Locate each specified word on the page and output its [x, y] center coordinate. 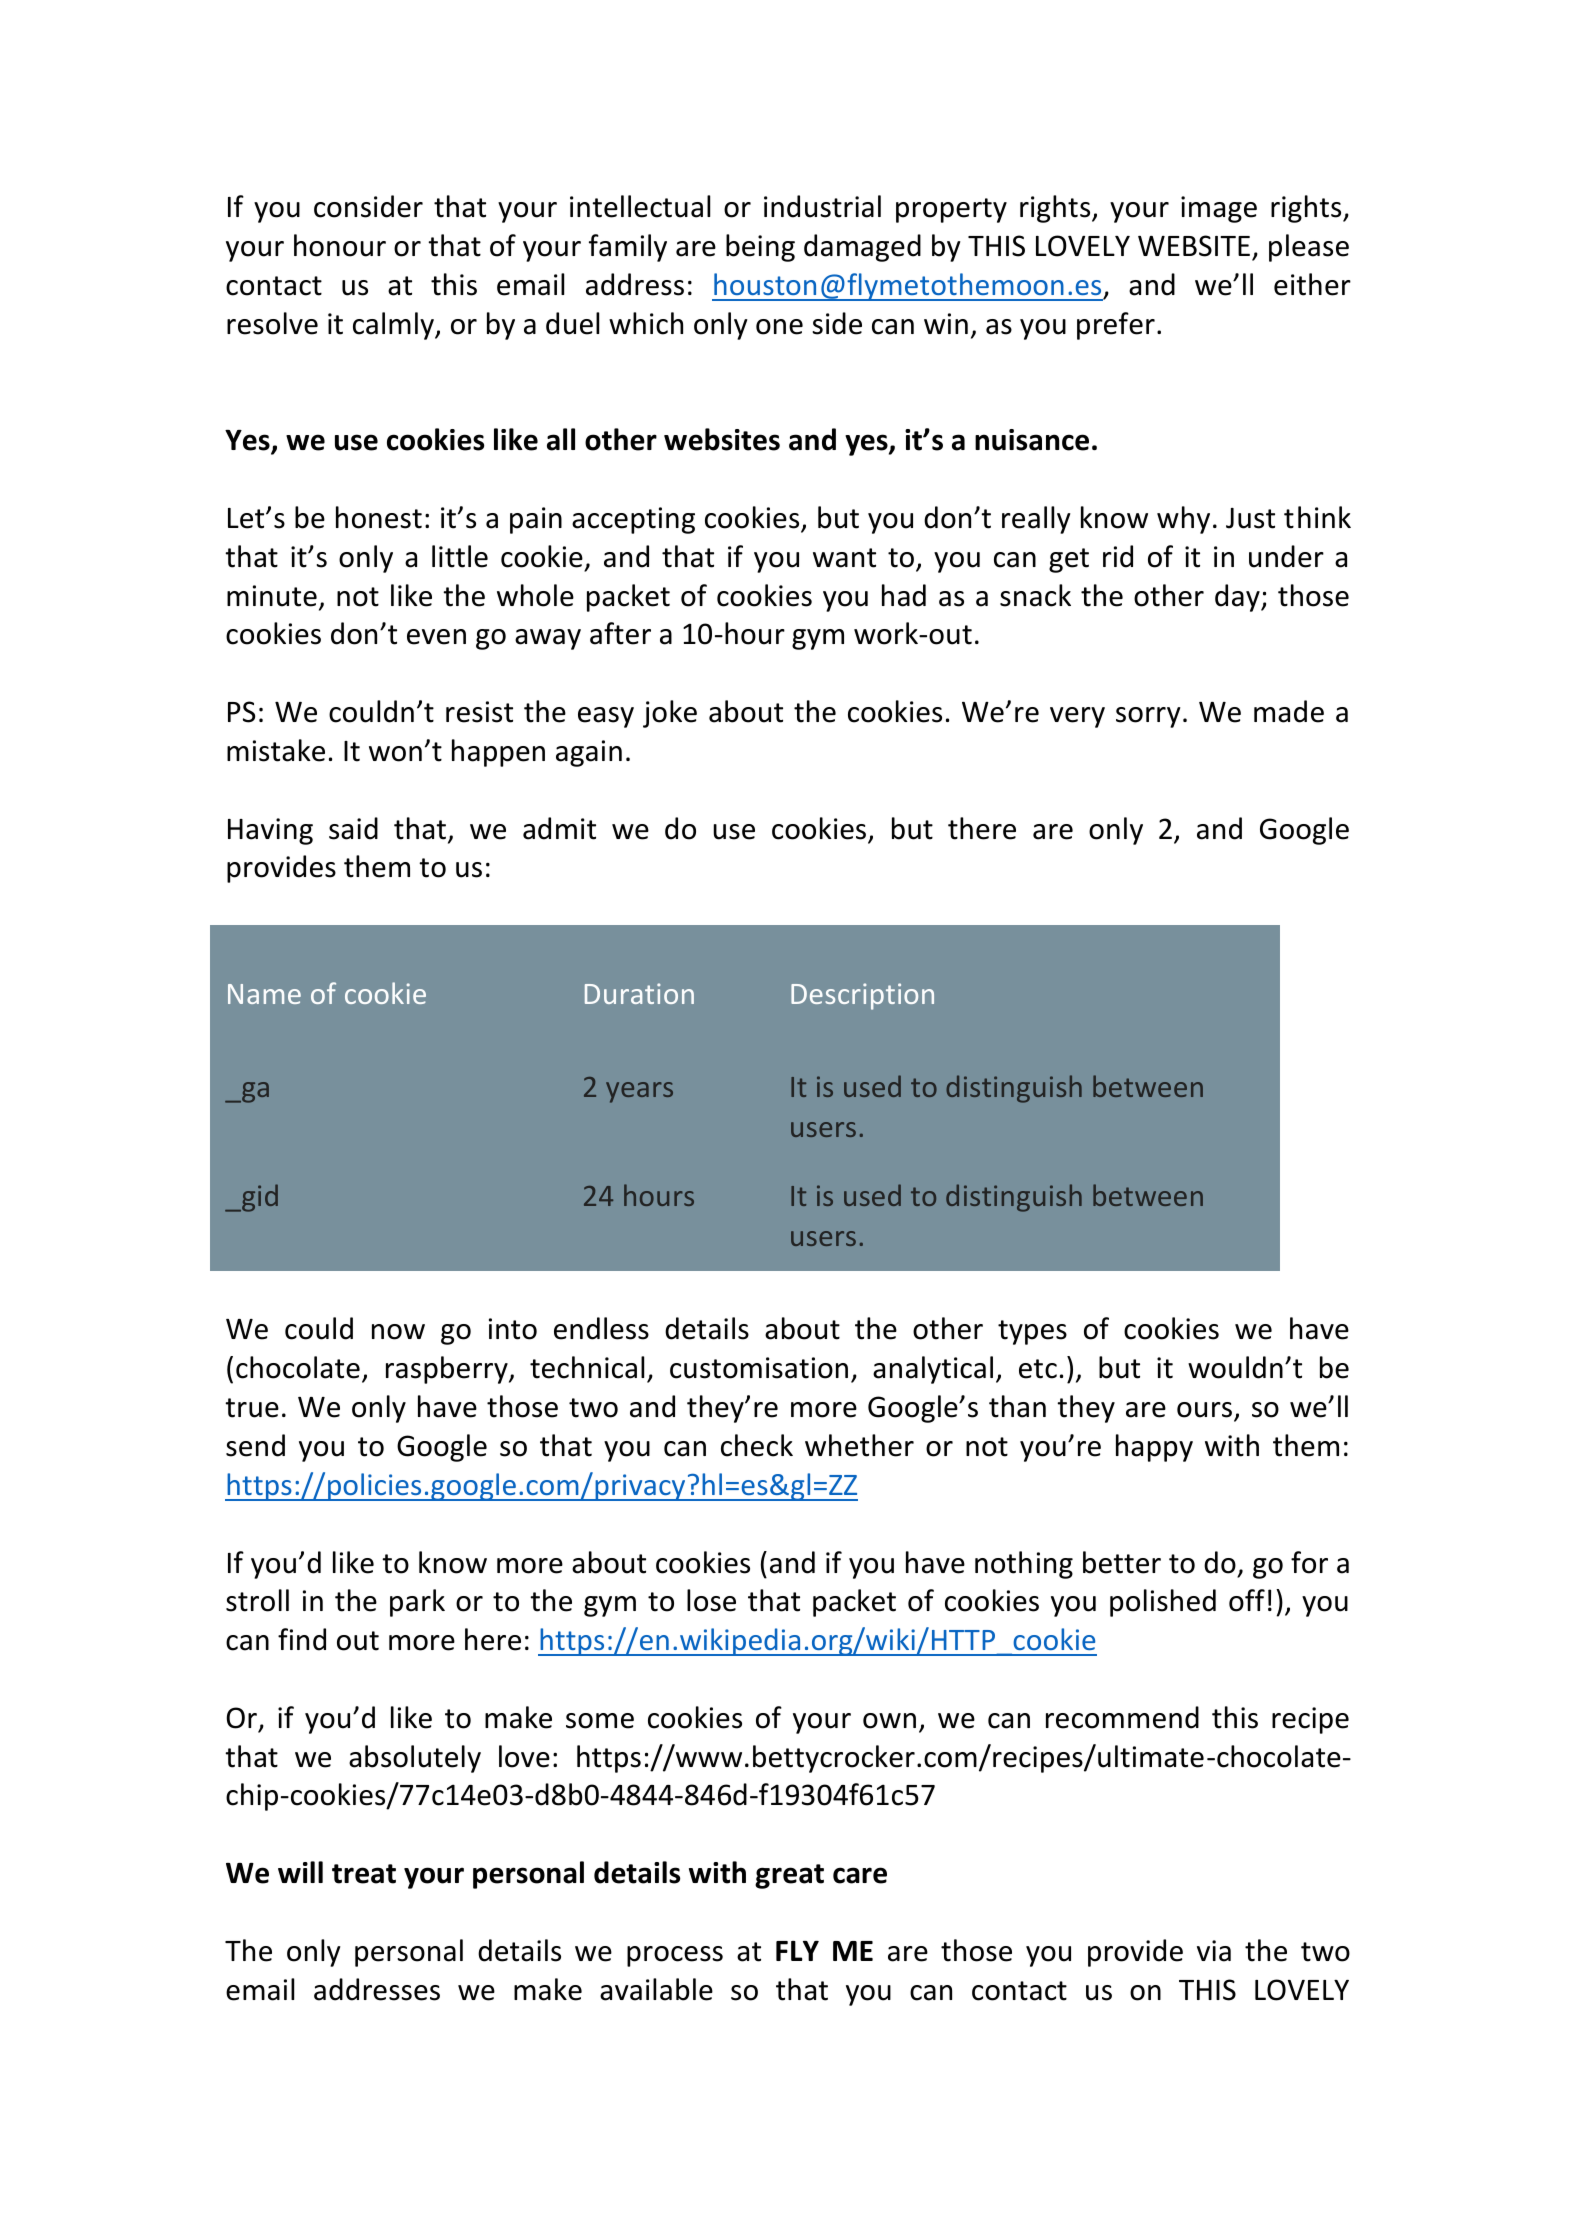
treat [364, 1874]
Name [264, 994]
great [789, 1876]
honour [340, 245]
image [1219, 209]
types [1032, 1332]
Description [862, 996]
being [760, 248]
